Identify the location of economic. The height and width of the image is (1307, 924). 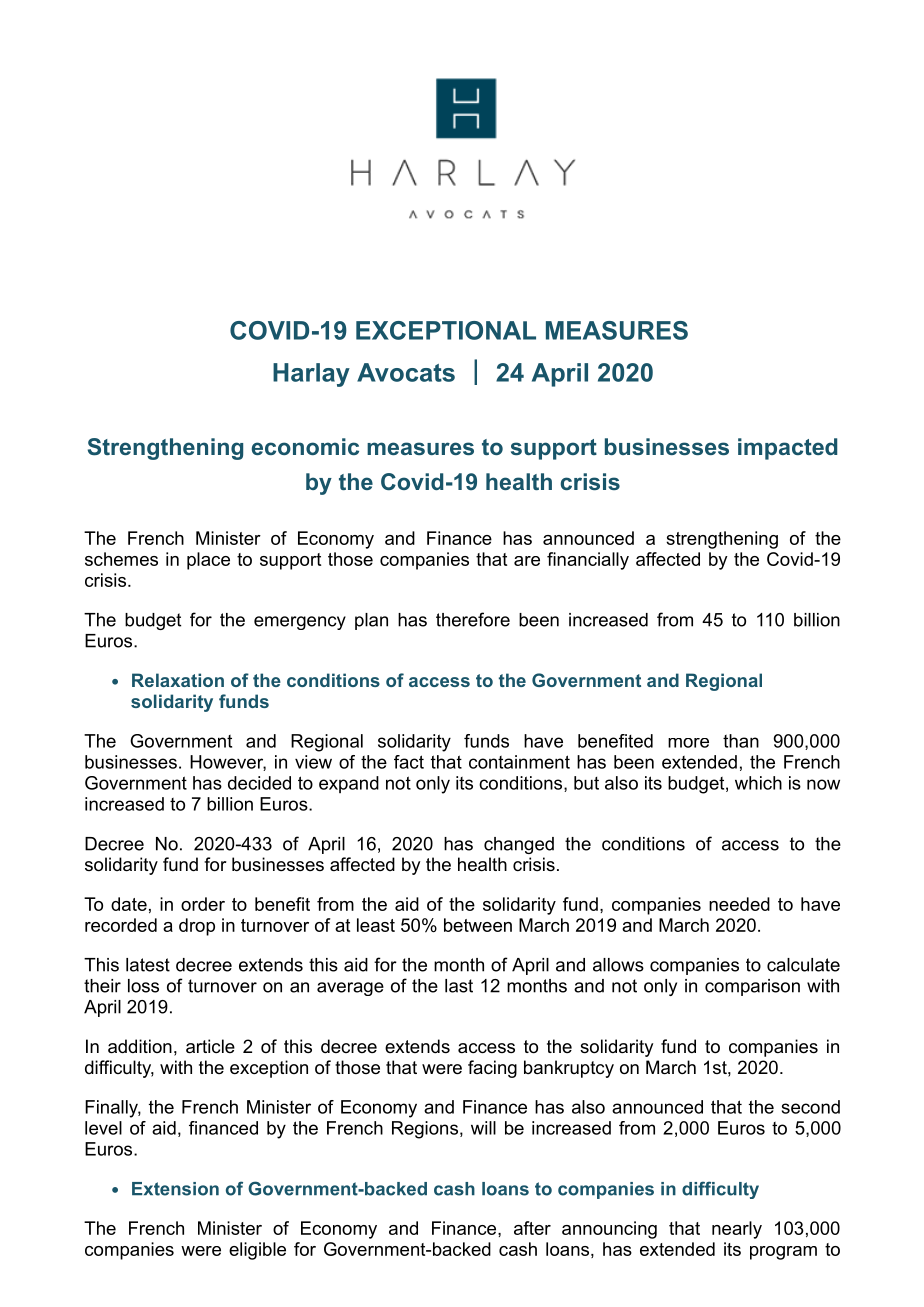
(305, 446).
